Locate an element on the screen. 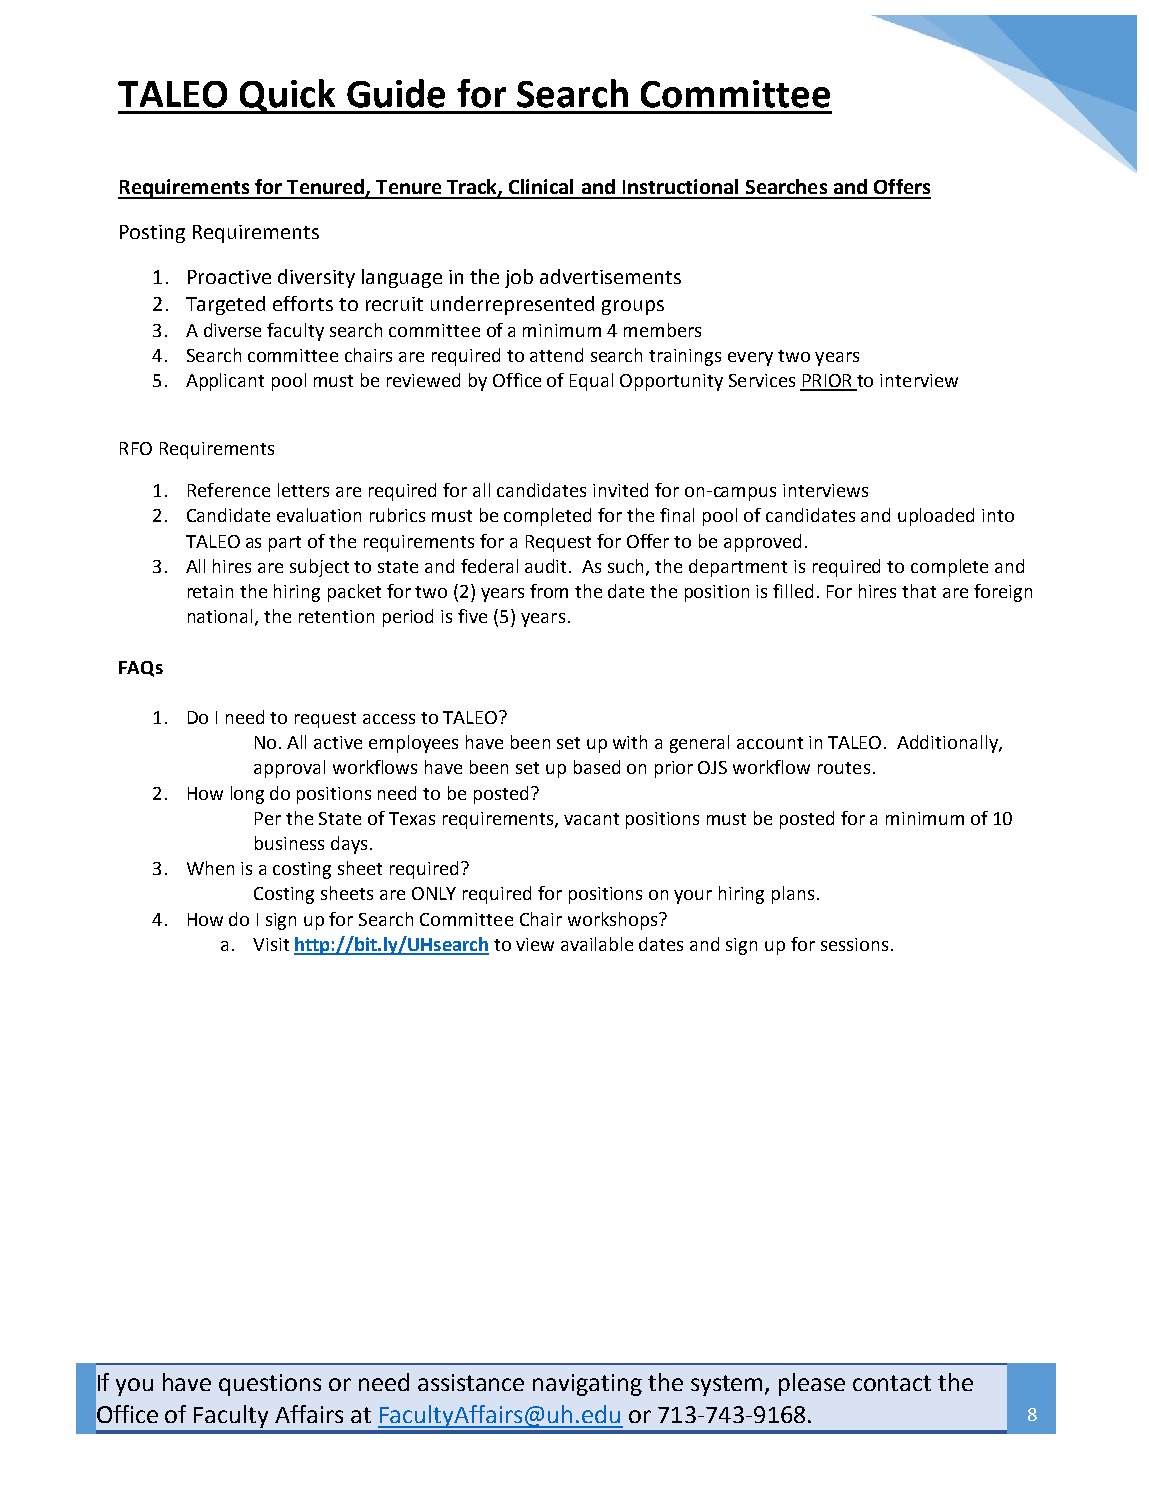 This screenshot has width=1149, height=1487. Quick is located at coordinates (288, 96).
